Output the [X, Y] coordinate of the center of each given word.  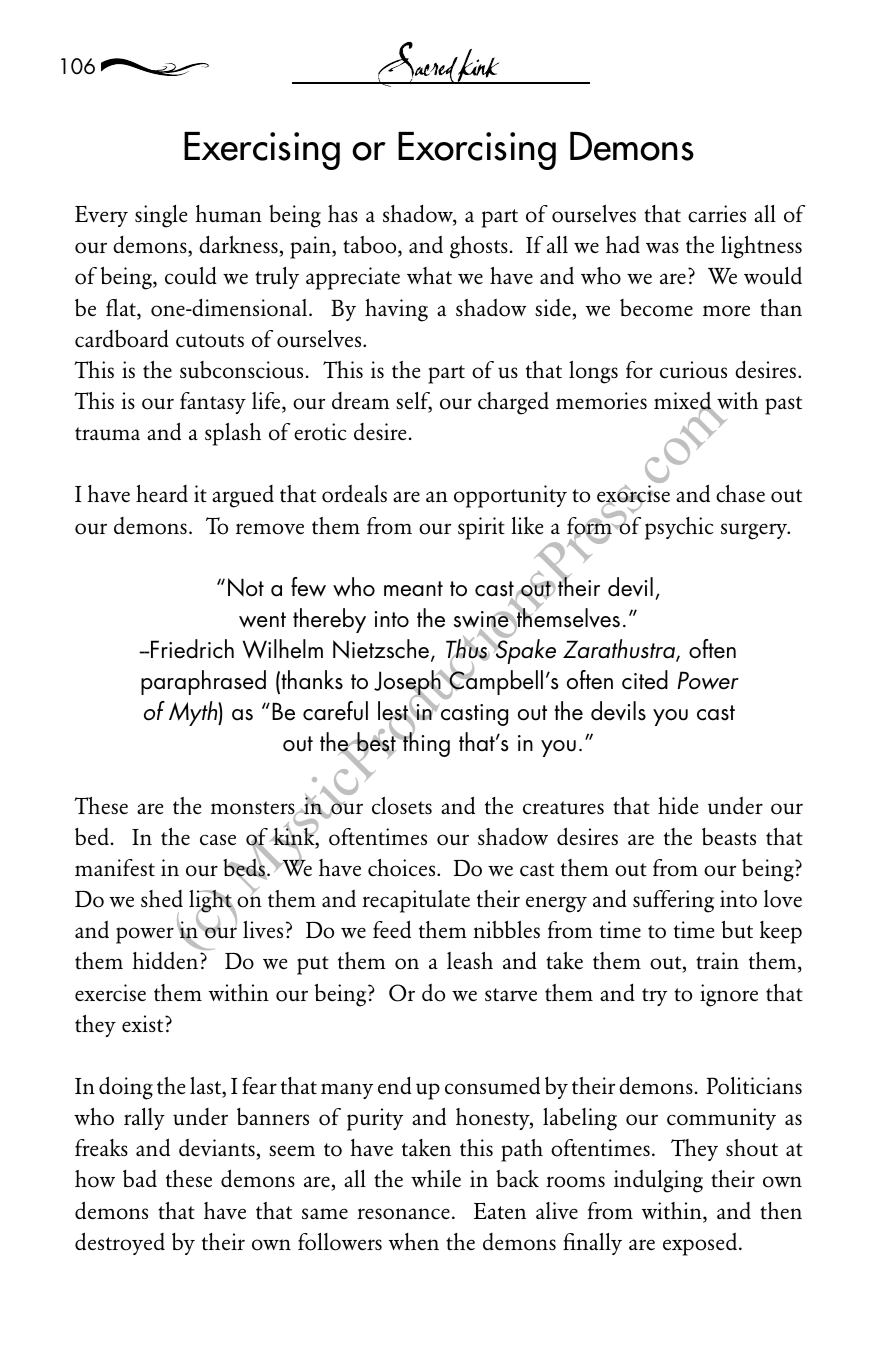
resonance [403, 1214]
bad [140, 1178]
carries [717, 214]
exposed [700, 1244]
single [161, 216]
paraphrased [203, 682]
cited [645, 680]
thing [425, 744]
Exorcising [477, 151]
